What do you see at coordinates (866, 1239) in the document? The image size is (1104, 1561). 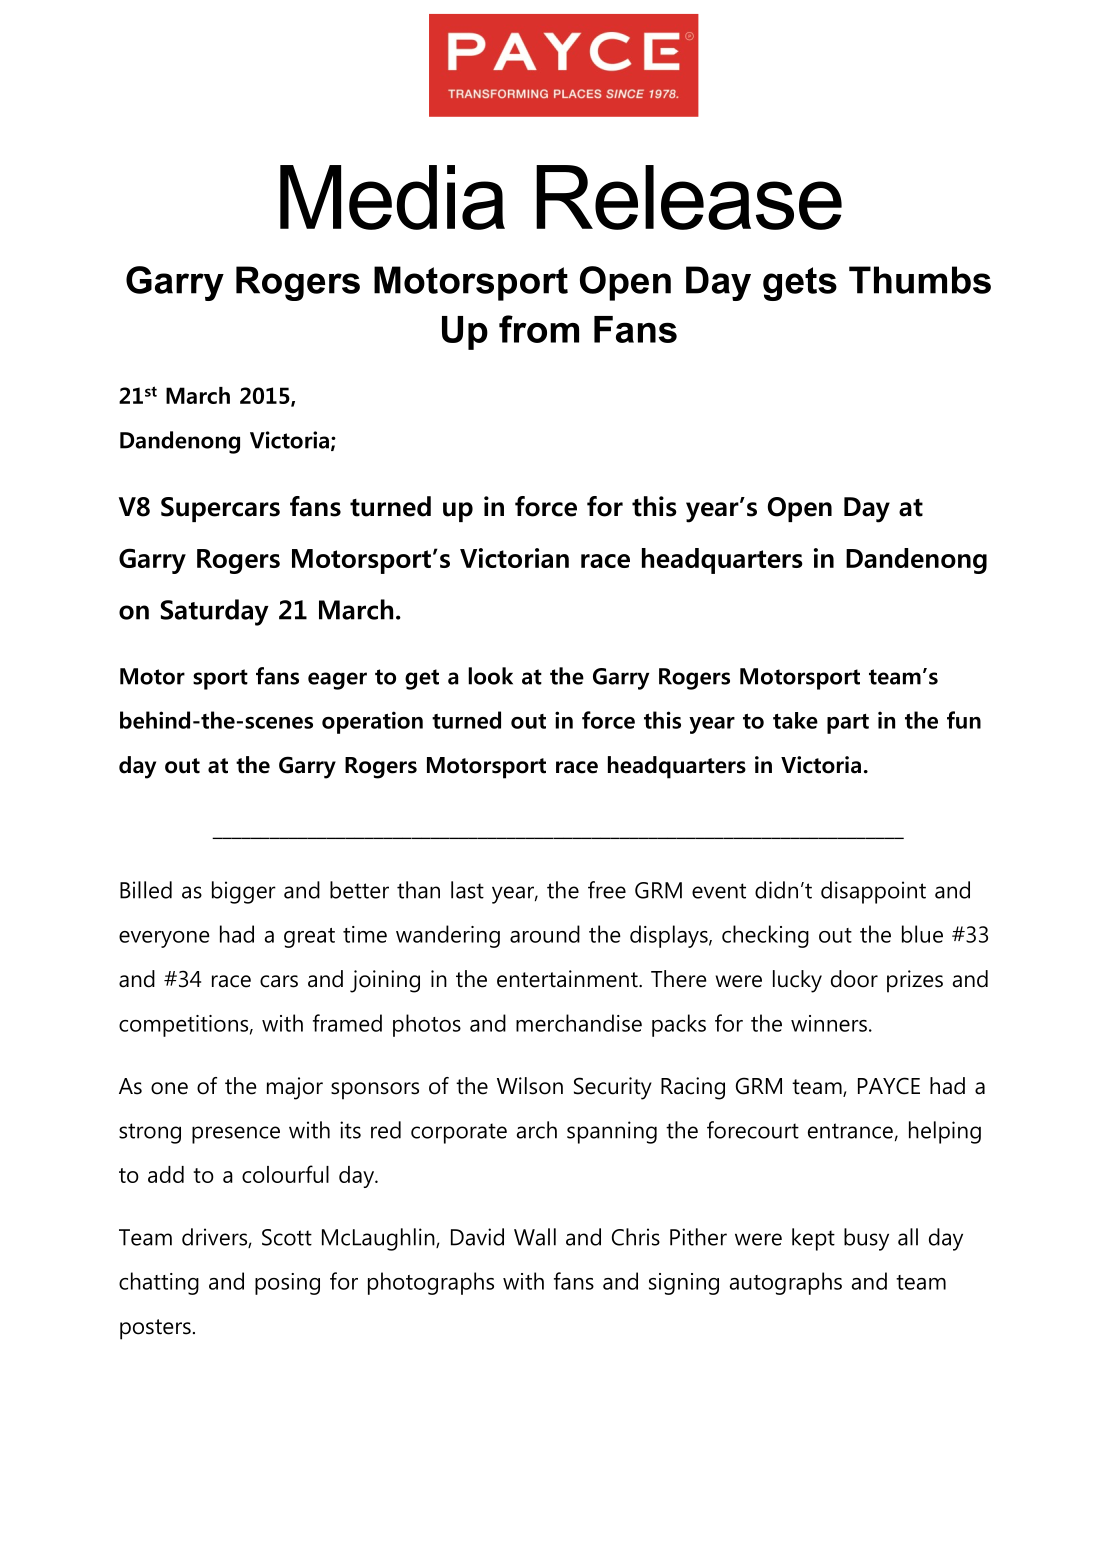 I see `busy` at bounding box center [866, 1239].
